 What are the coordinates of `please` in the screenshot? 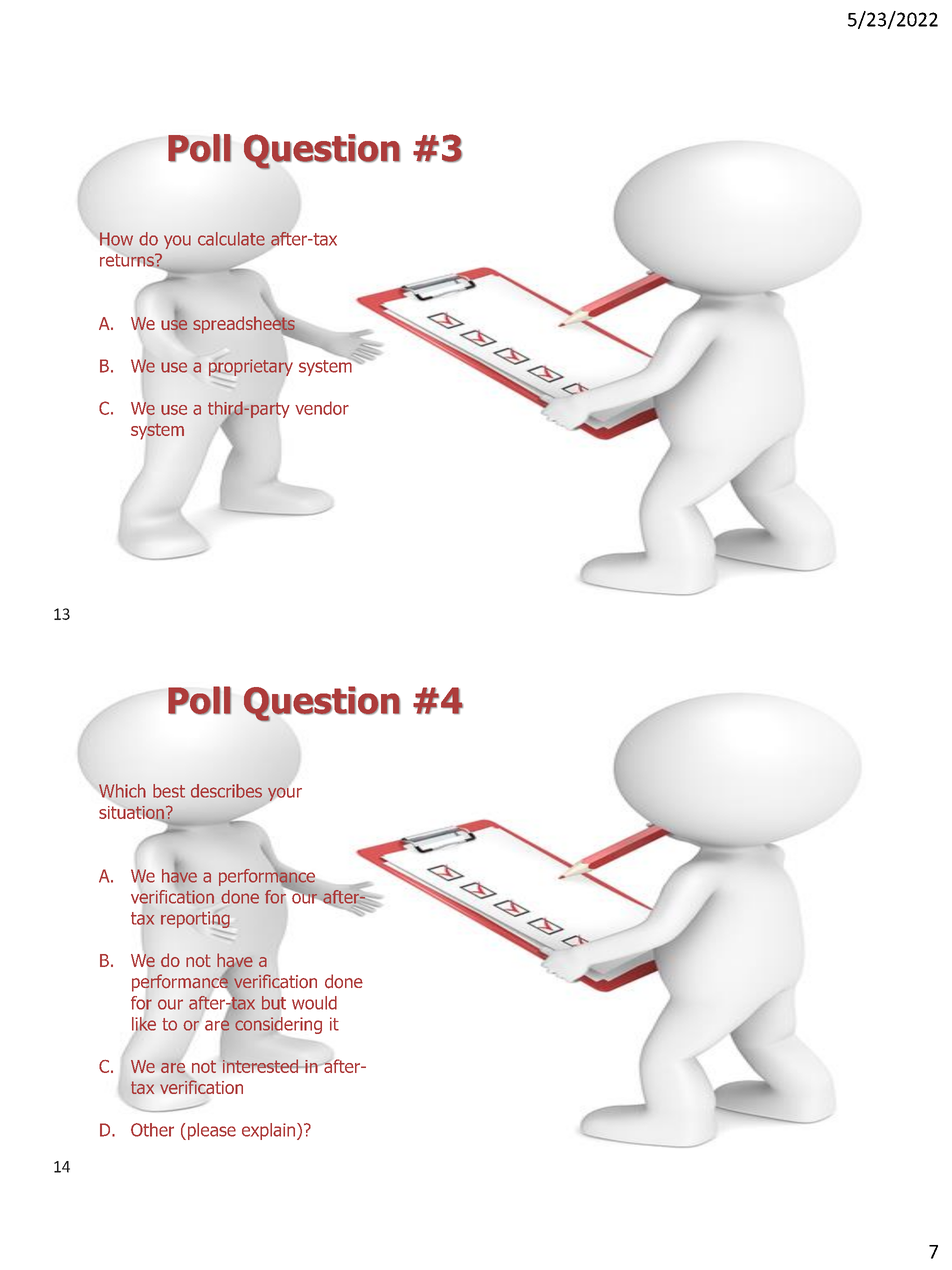 It's located at (210, 1131).
